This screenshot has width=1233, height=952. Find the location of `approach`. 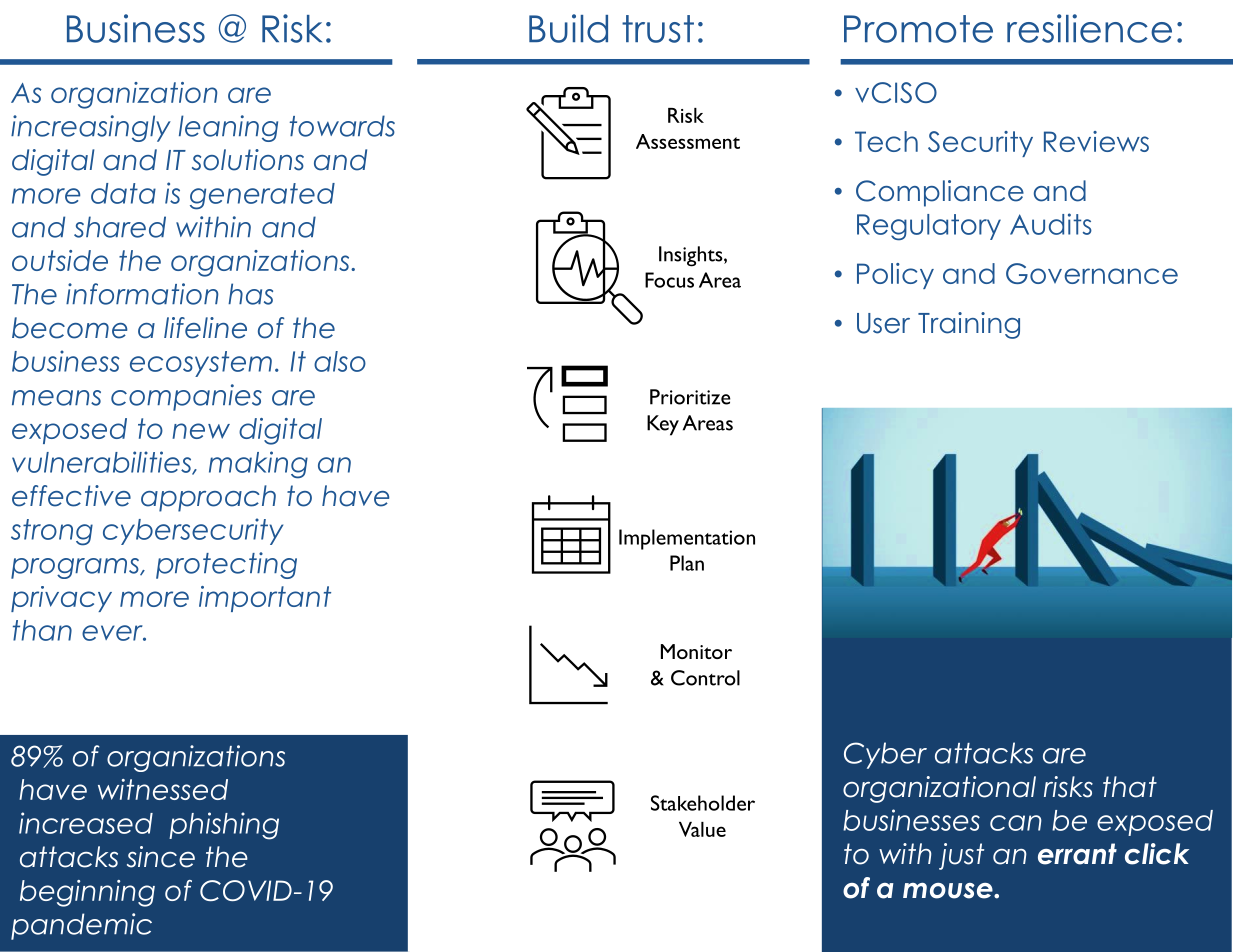

approach is located at coordinates (208, 498).
